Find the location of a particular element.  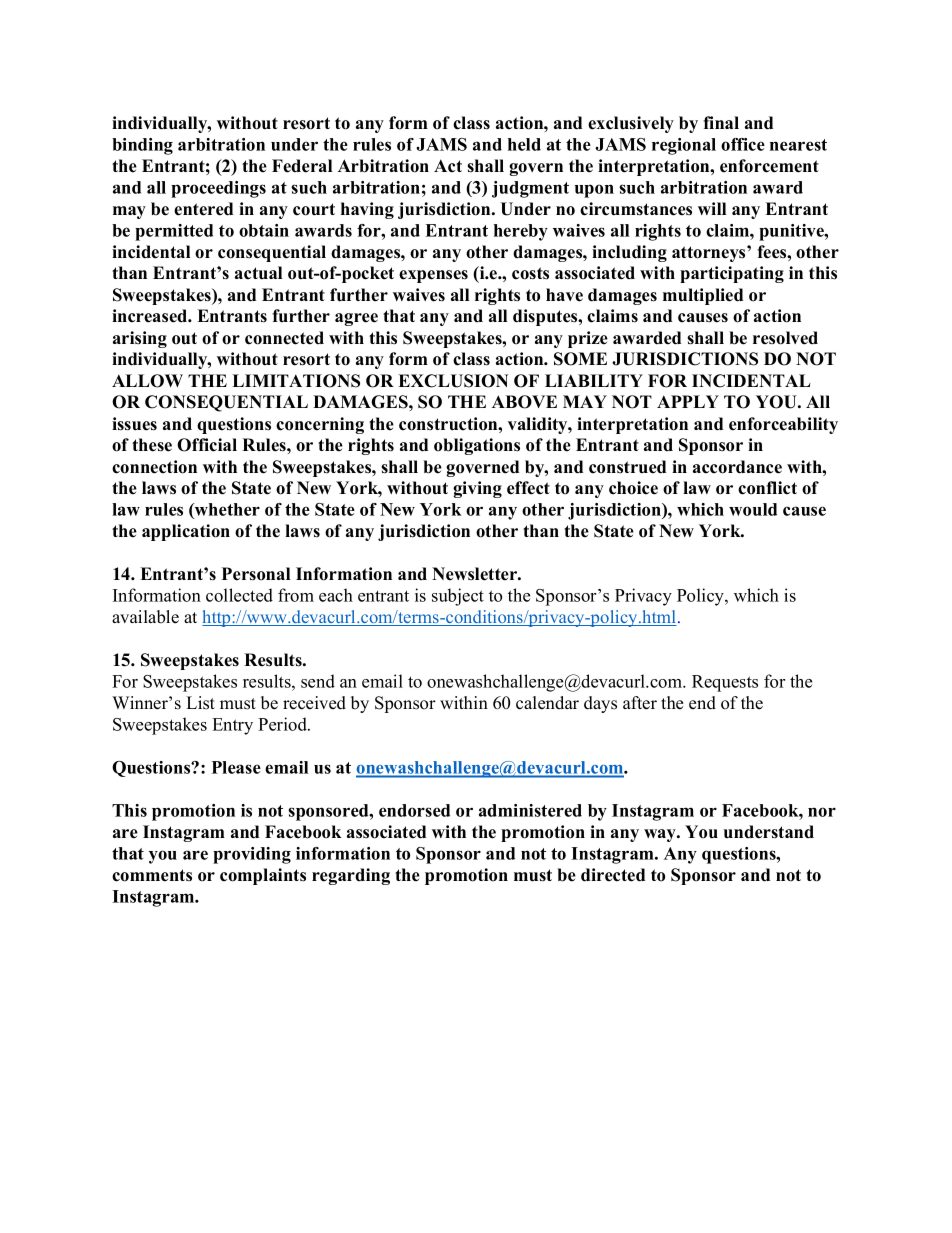

providing is located at coordinates (252, 855).
